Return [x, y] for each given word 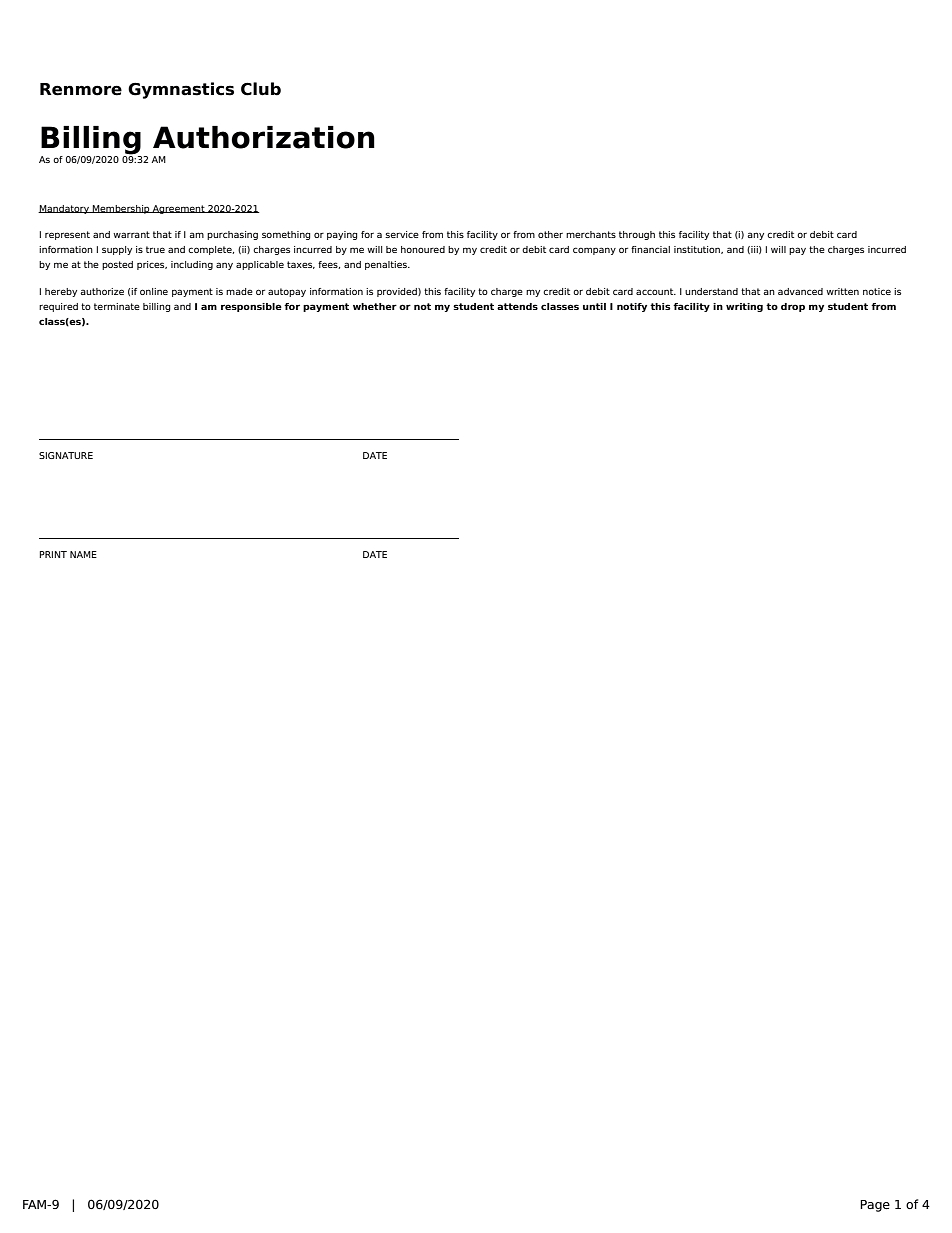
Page [875, 1206]
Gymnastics [181, 90]
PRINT [53, 554]
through [637, 235]
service [402, 234]
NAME [83, 554]
